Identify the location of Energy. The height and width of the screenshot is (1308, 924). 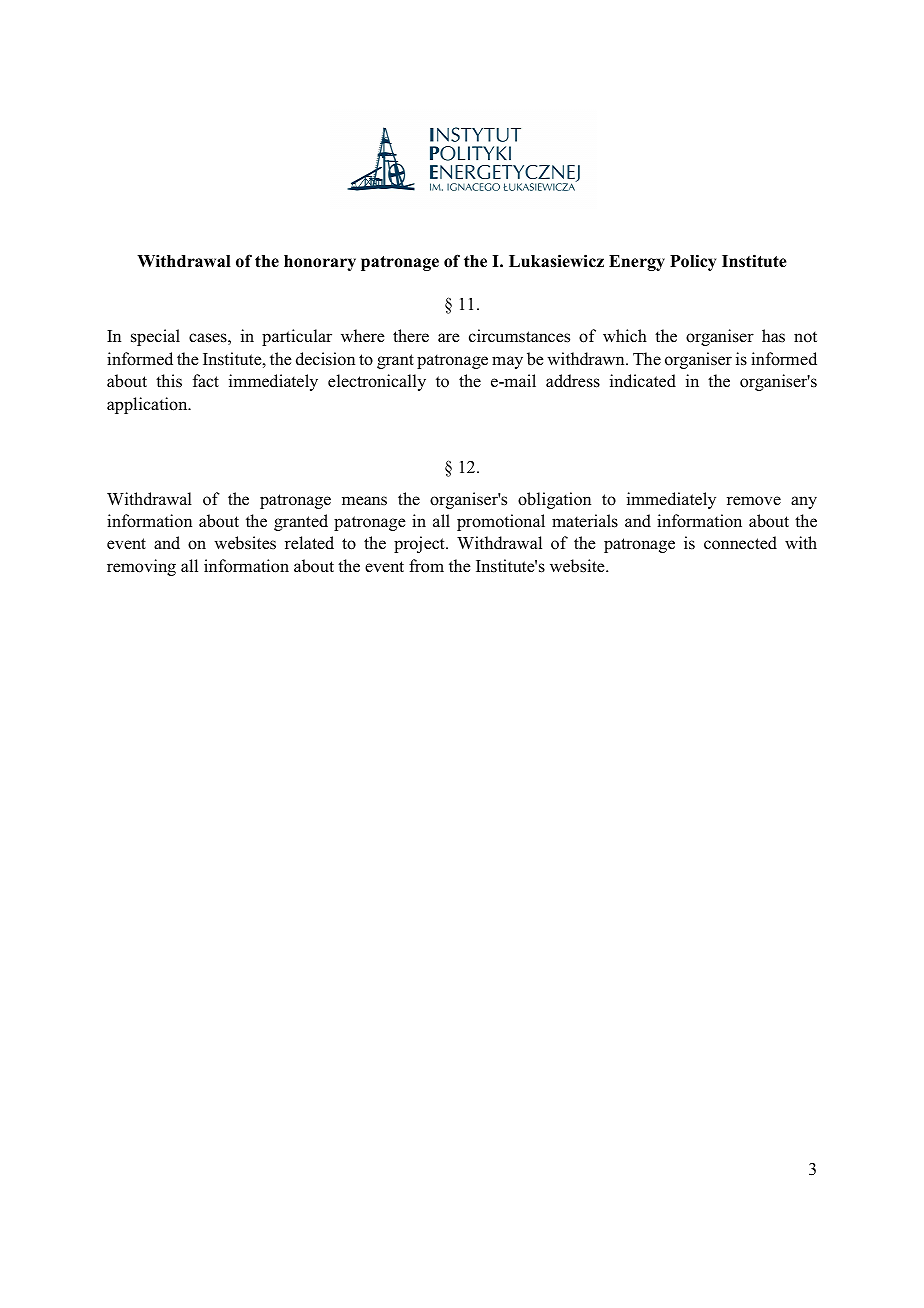
(637, 263).
